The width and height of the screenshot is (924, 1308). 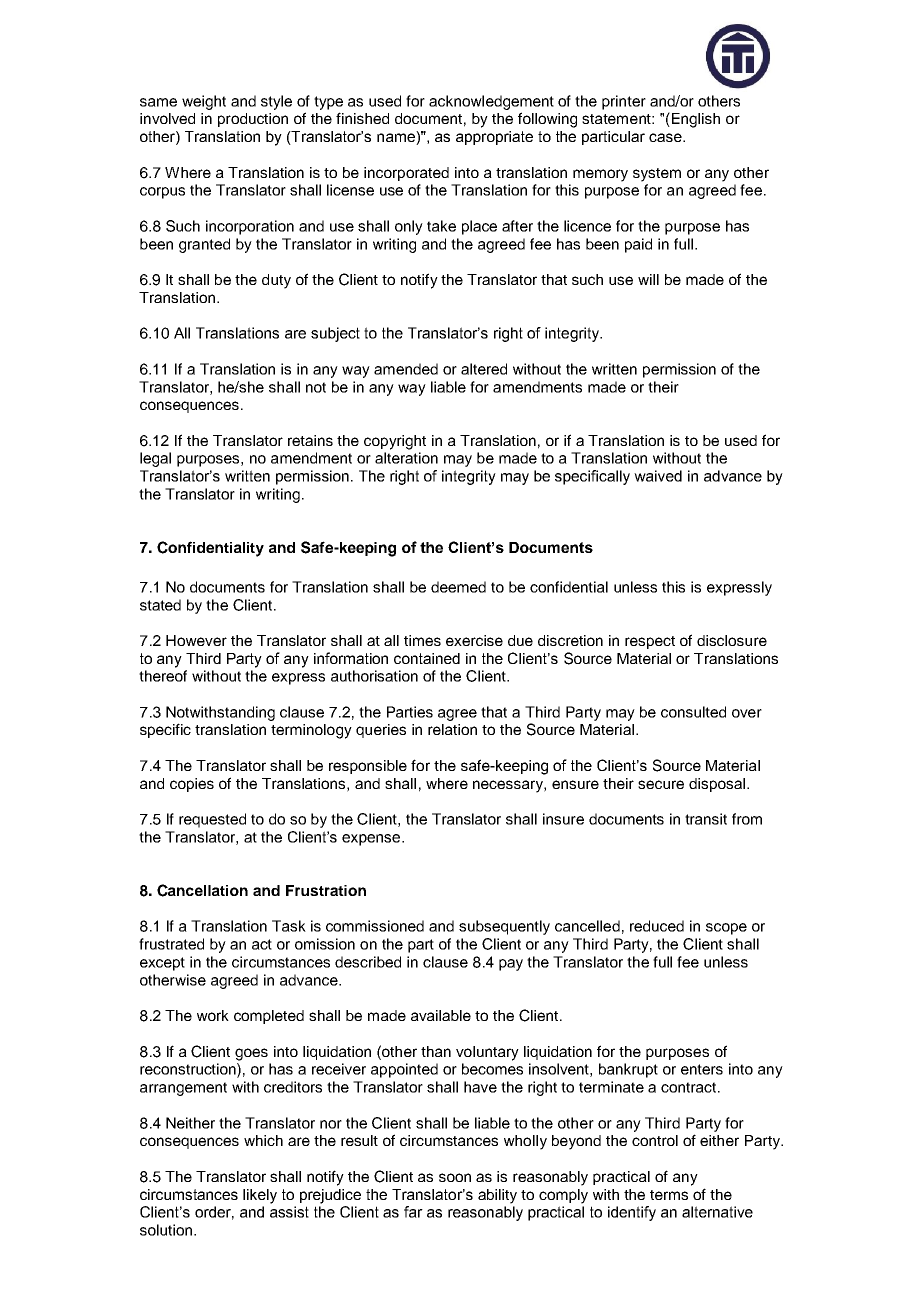 What do you see at coordinates (666, 137) in the screenshot?
I see `case` at bounding box center [666, 137].
